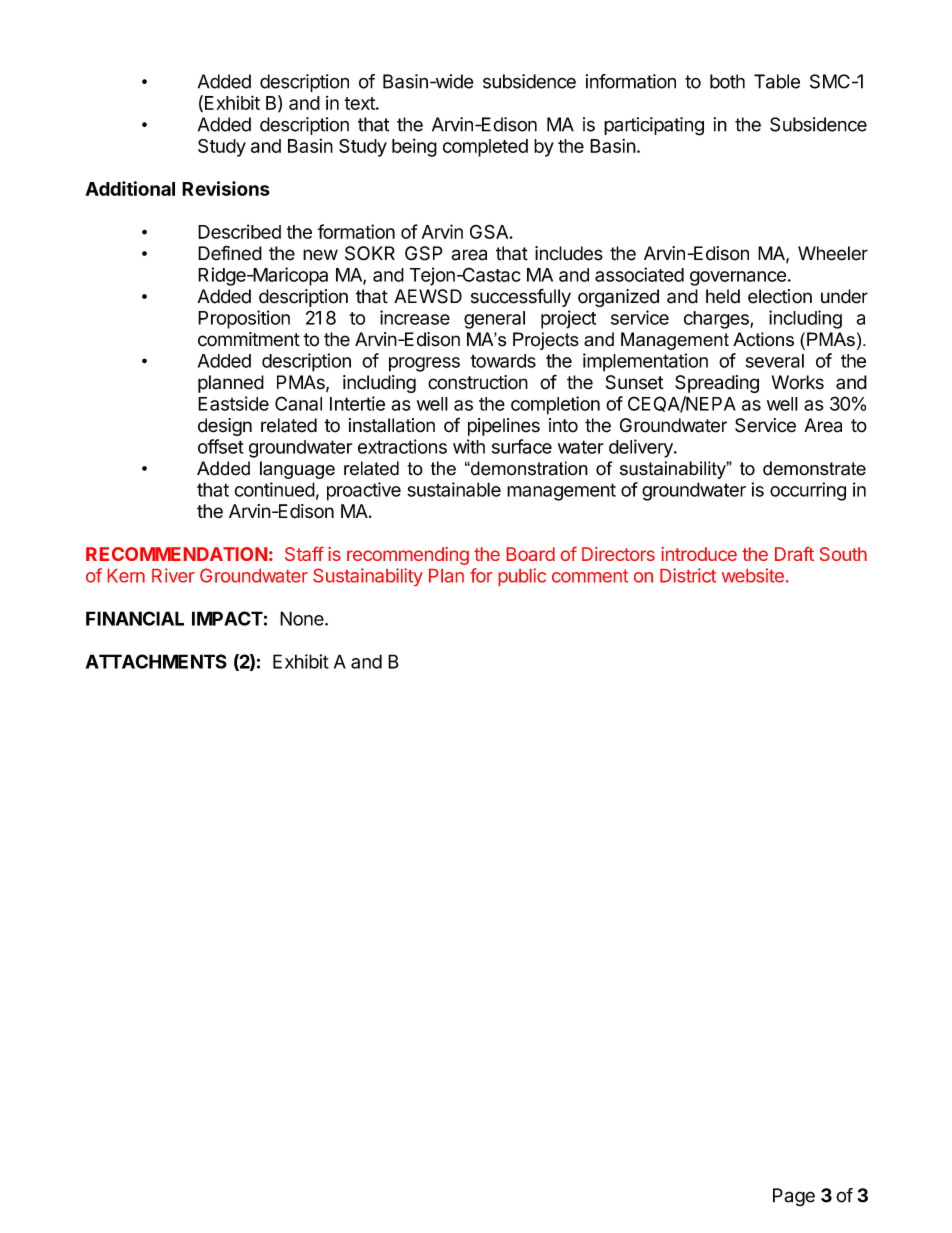  What do you see at coordinates (485, 148) in the screenshot?
I see `completed` at bounding box center [485, 148].
